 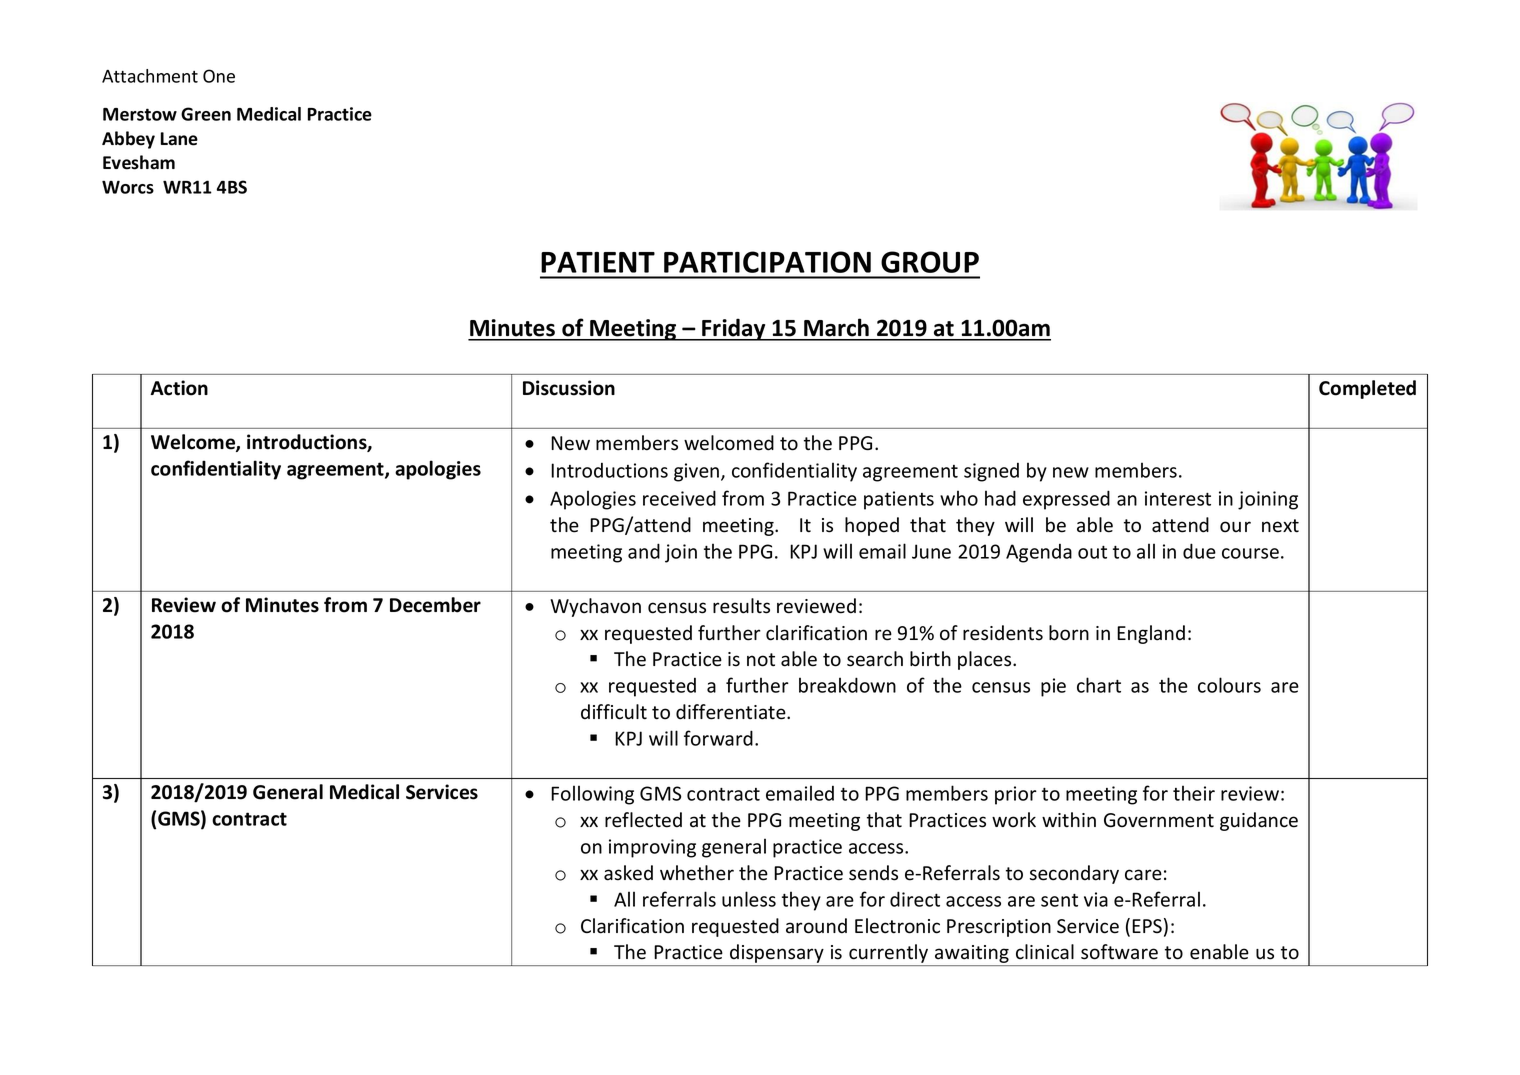 I want to click on GROUP, so click(x=930, y=262).
